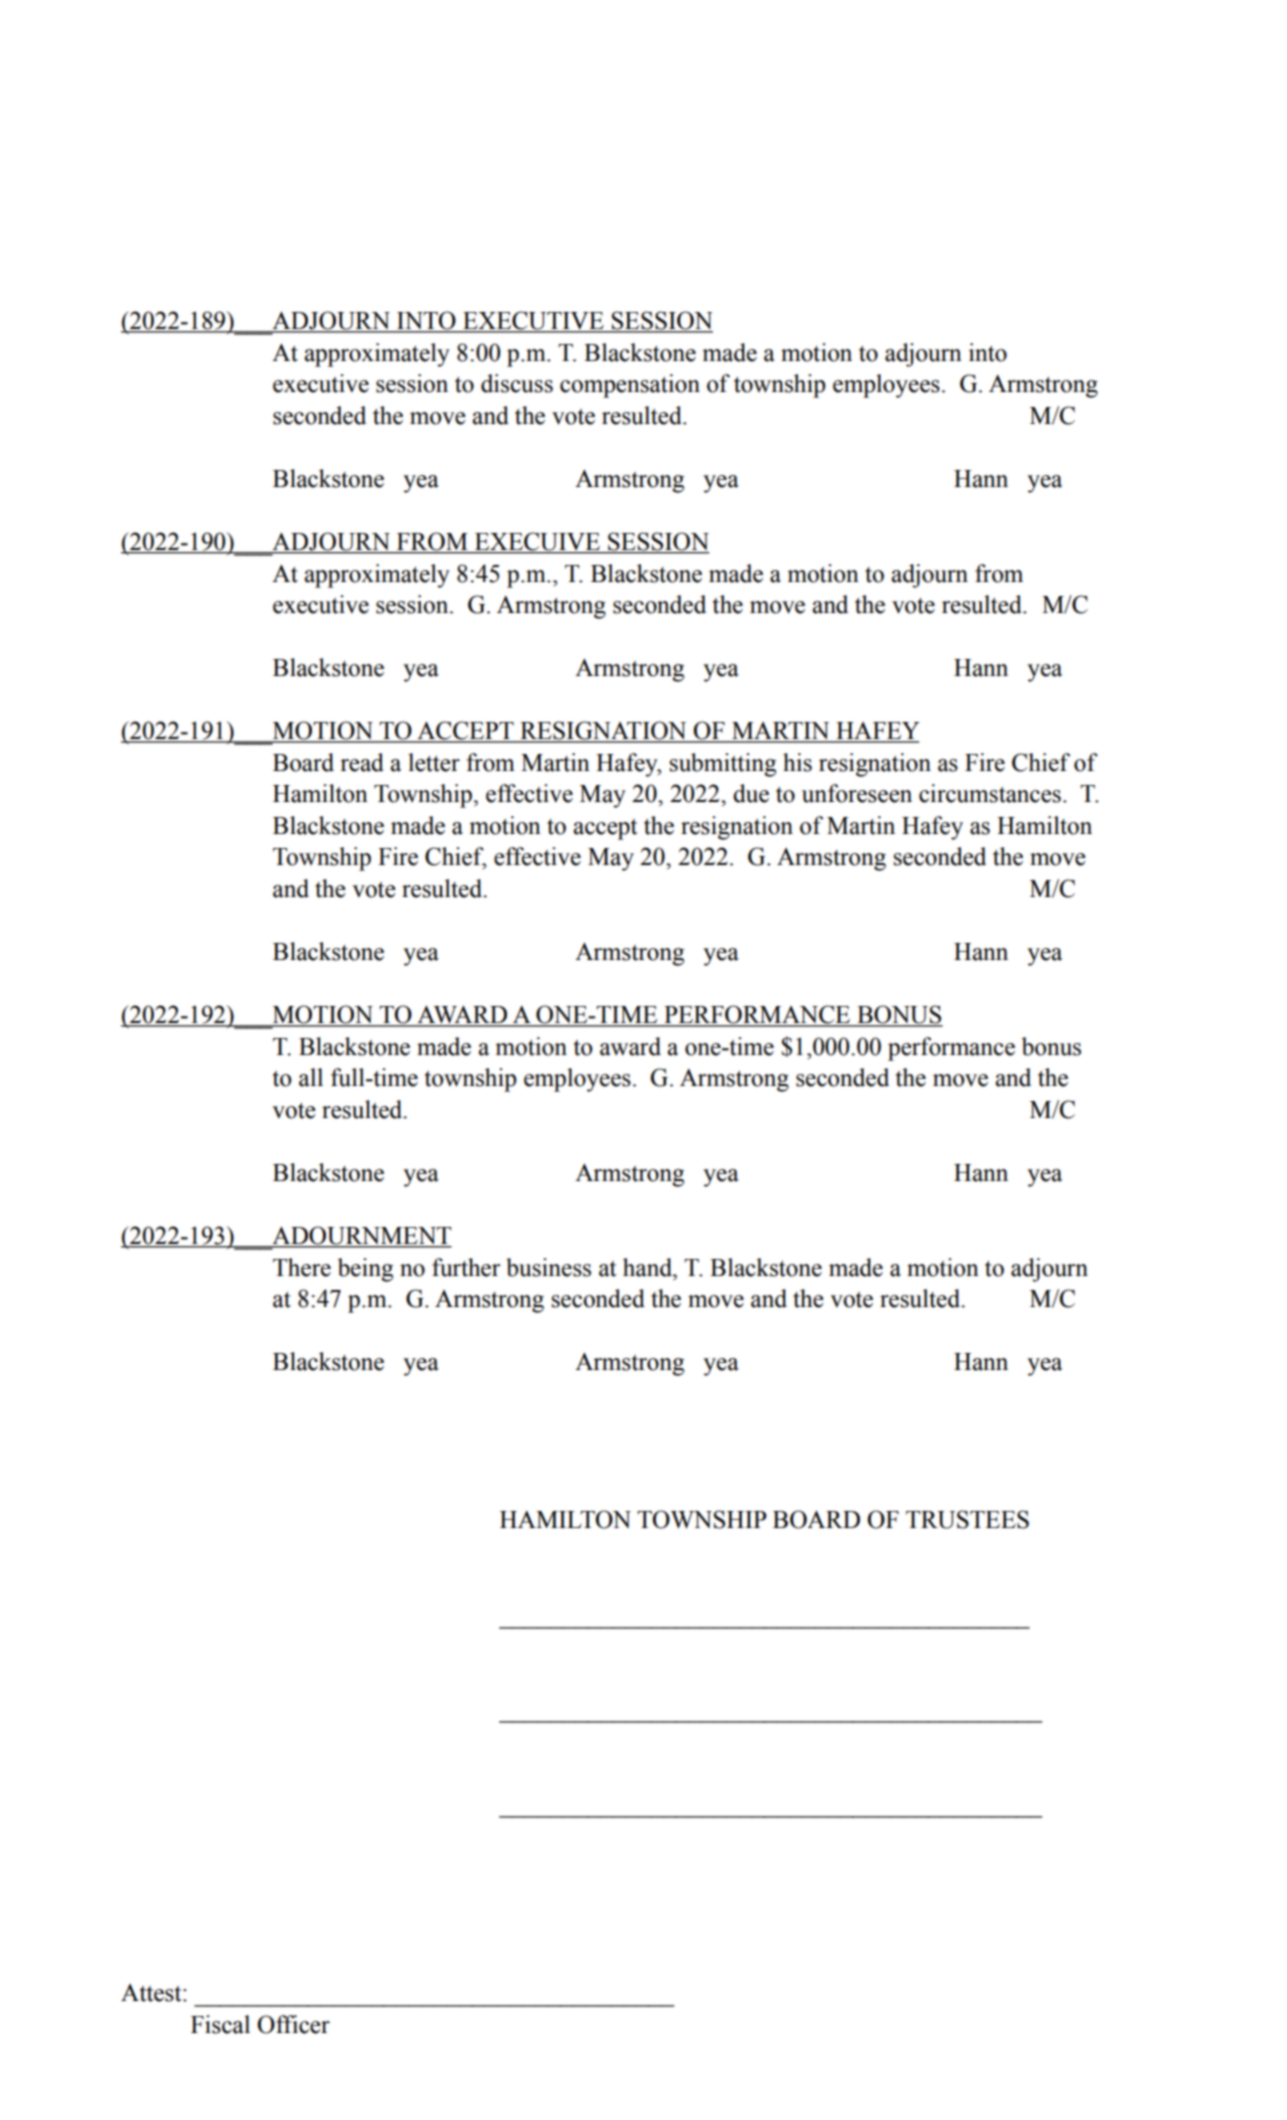 The image size is (1287, 2120). Describe the element at coordinates (302, 1267) in the screenshot. I see `There` at that location.
